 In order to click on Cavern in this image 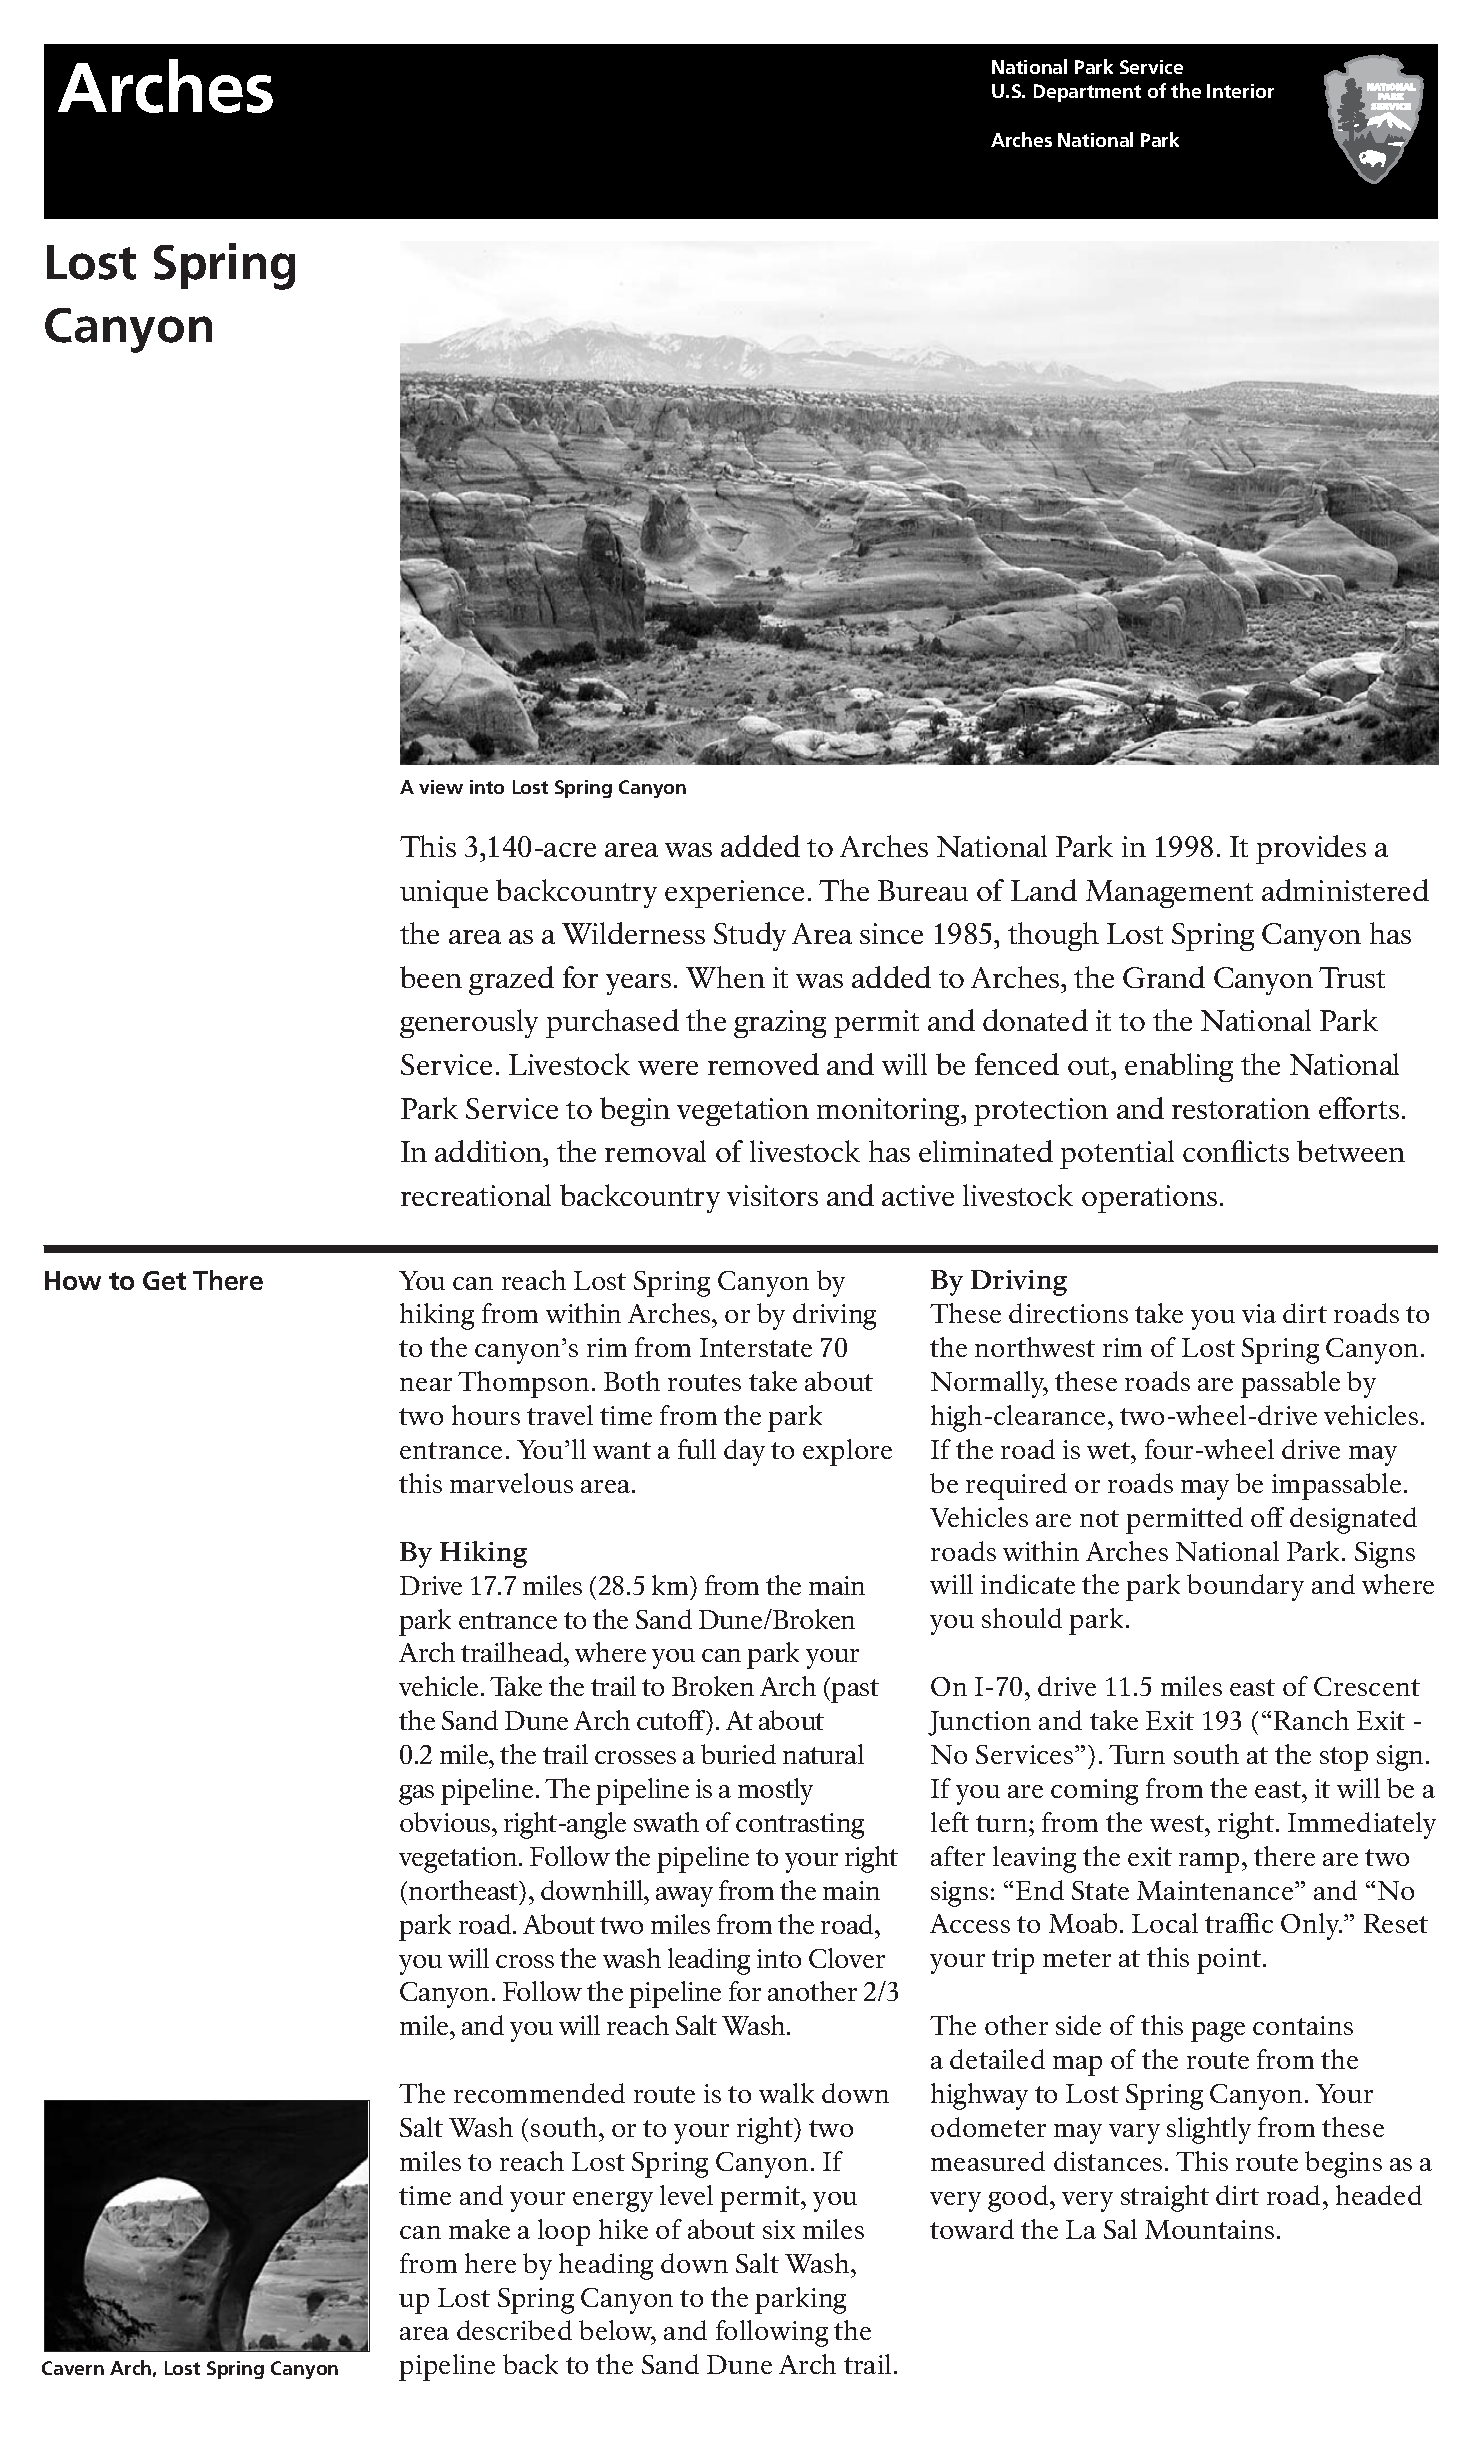, I will do `click(73, 2368)`.
